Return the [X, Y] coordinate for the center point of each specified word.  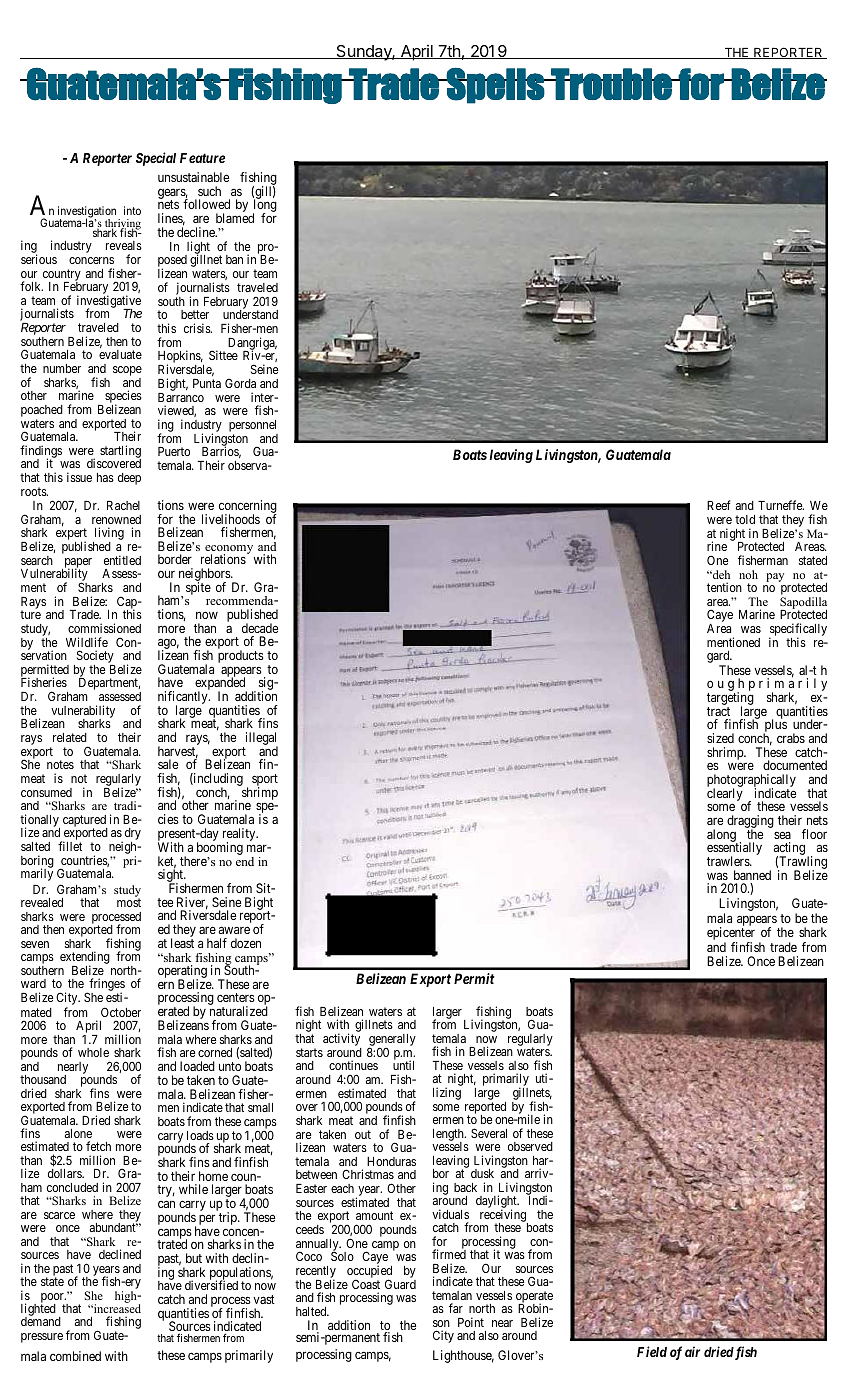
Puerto [174, 451]
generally [392, 1041]
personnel [253, 427]
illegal [260, 740]
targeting [730, 700]
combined [75, 1356]
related [70, 737]
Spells [495, 85]
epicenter [731, 935]
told [745, 519]
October [121, 1012]
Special [156, 159]
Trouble [611, 84]
